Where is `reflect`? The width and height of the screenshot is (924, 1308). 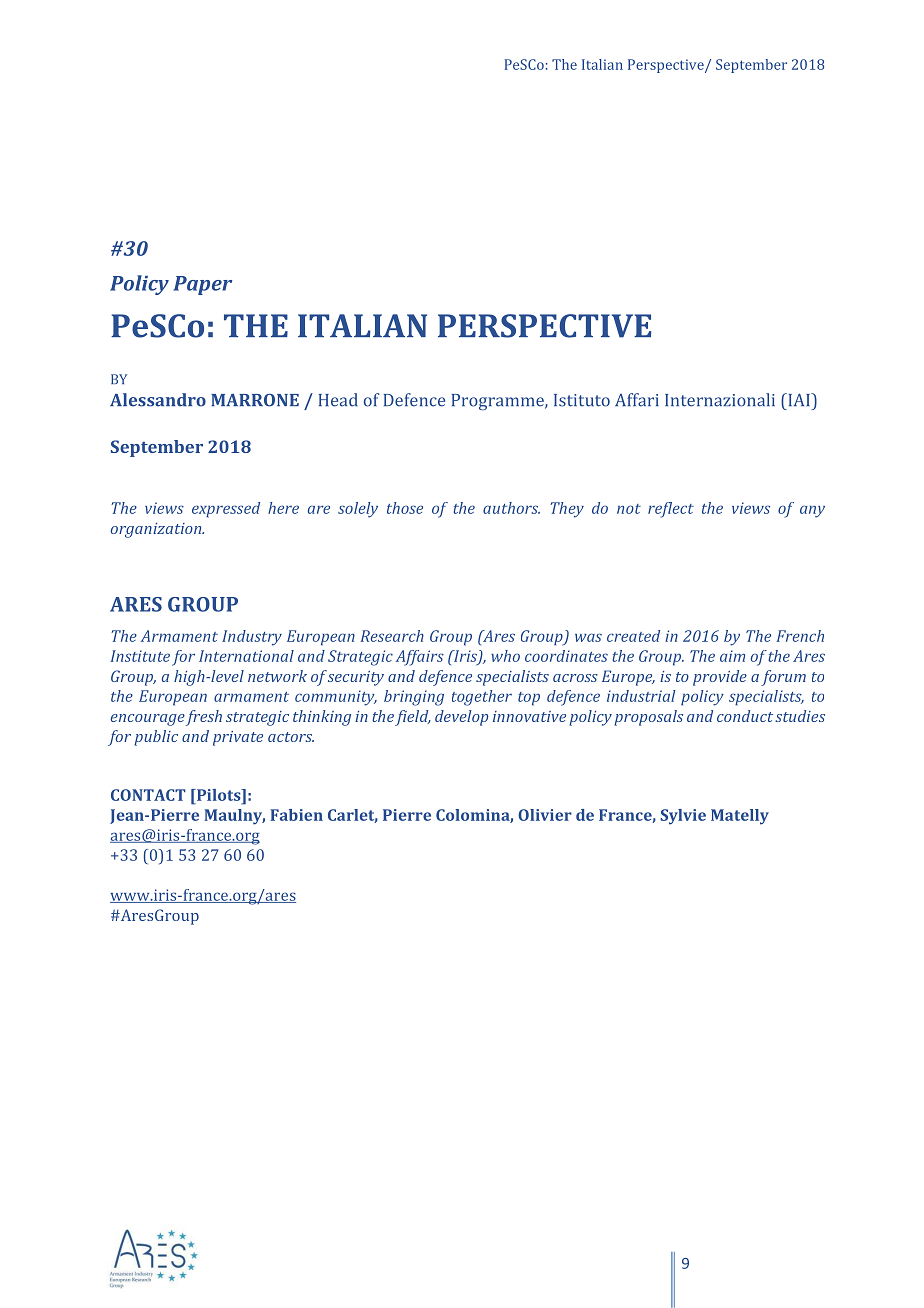 reflect is located at coordinates (671, 510).
